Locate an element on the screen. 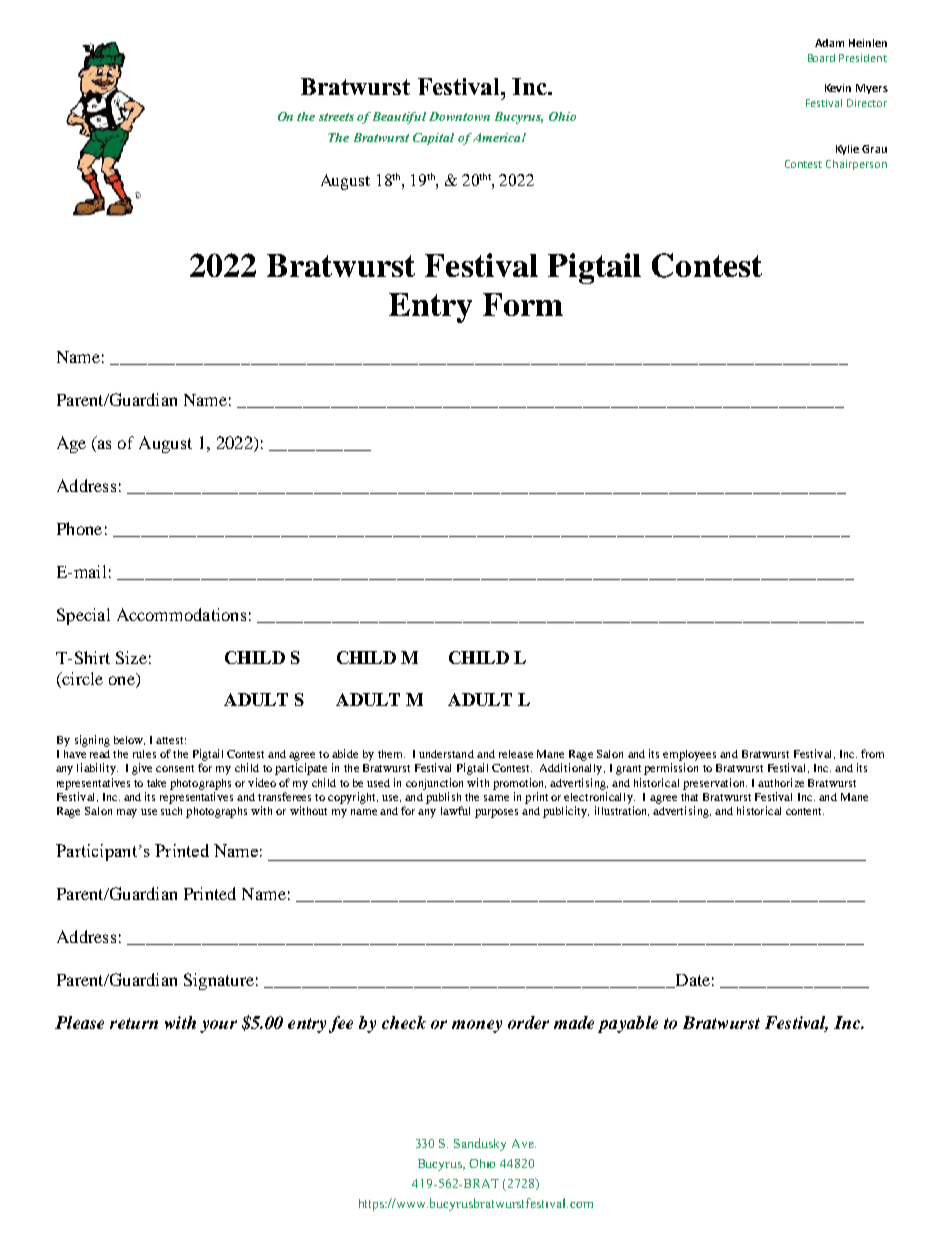  Form is located at coordinates (523, 304).
